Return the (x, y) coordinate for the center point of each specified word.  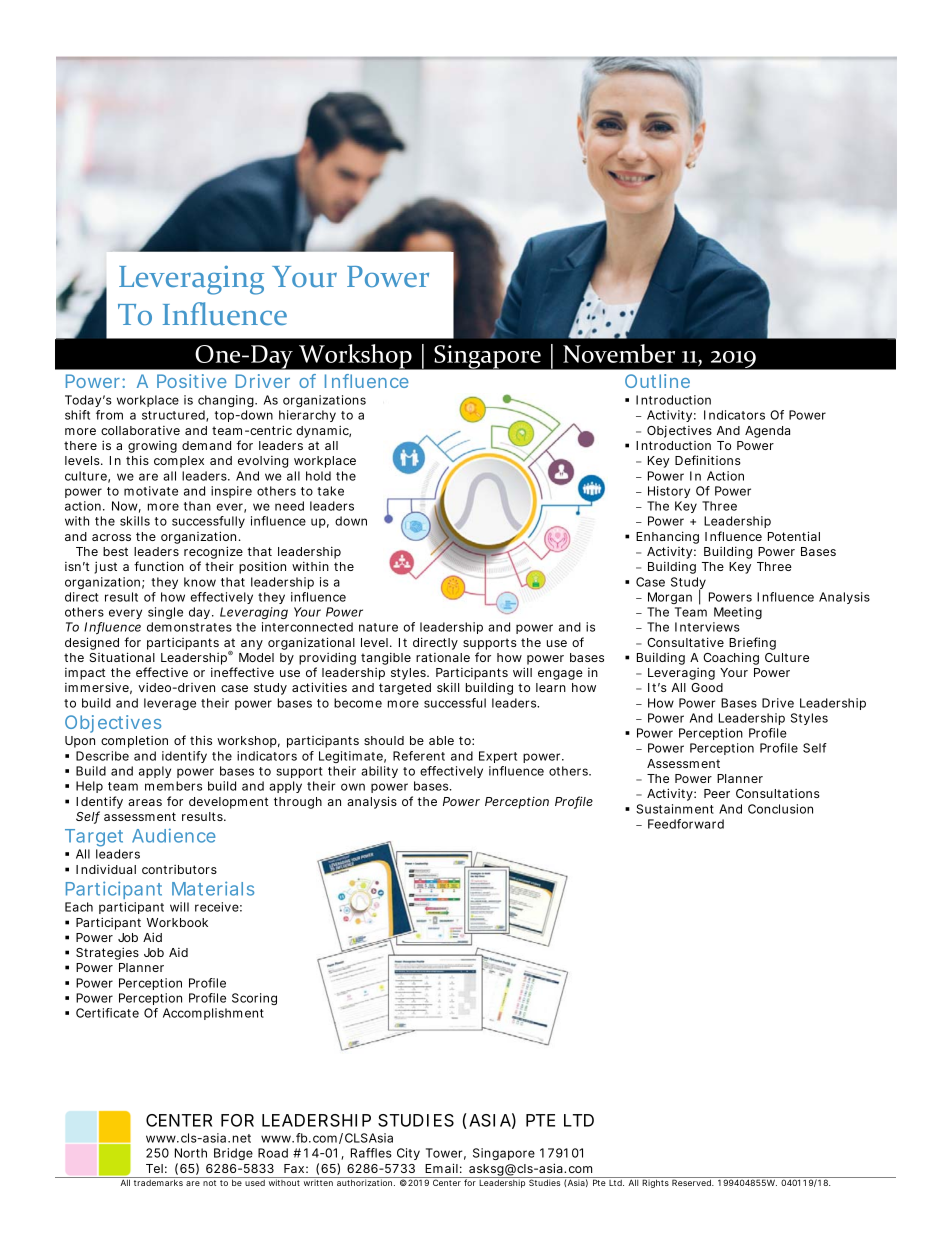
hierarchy (307, 416)
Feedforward (686, 824)
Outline (657, 381)
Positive (192, 381)
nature (378, 627)
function (159, 566)
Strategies (107, 953)
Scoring (254, 999)
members (173, 786)
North (191, 1153)
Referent (419, 756)
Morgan (670, 598)
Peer (717, 793)
